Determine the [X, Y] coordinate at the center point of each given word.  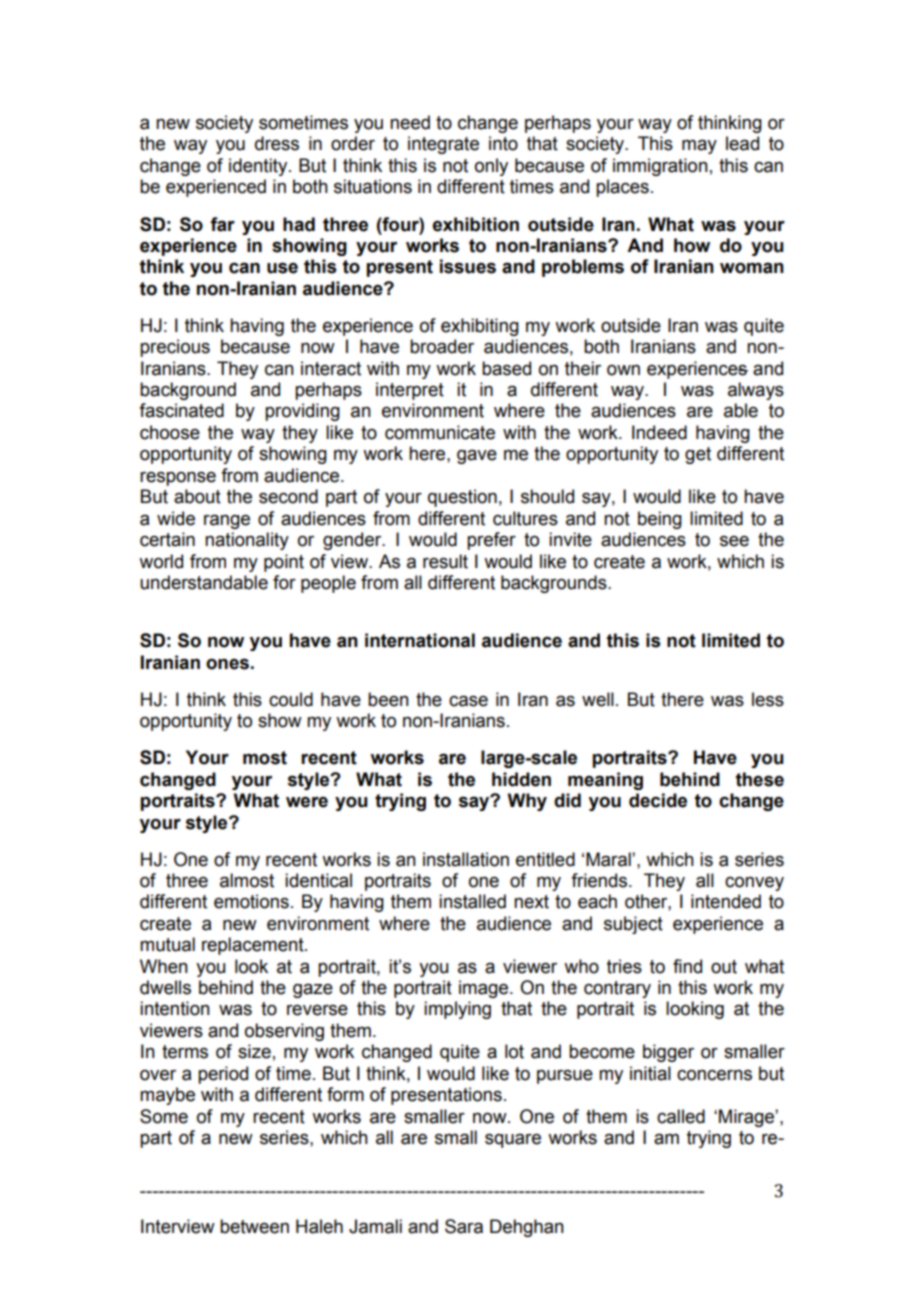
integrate [443, 145]
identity [259, 167]
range [227, 521]
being [660, 520]
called [681, 1116]
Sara [464, 1226]
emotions [251, 901]
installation [466, 859]
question [462, 498]
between [254, 1226]
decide [658, 800]
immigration [660, 167]
